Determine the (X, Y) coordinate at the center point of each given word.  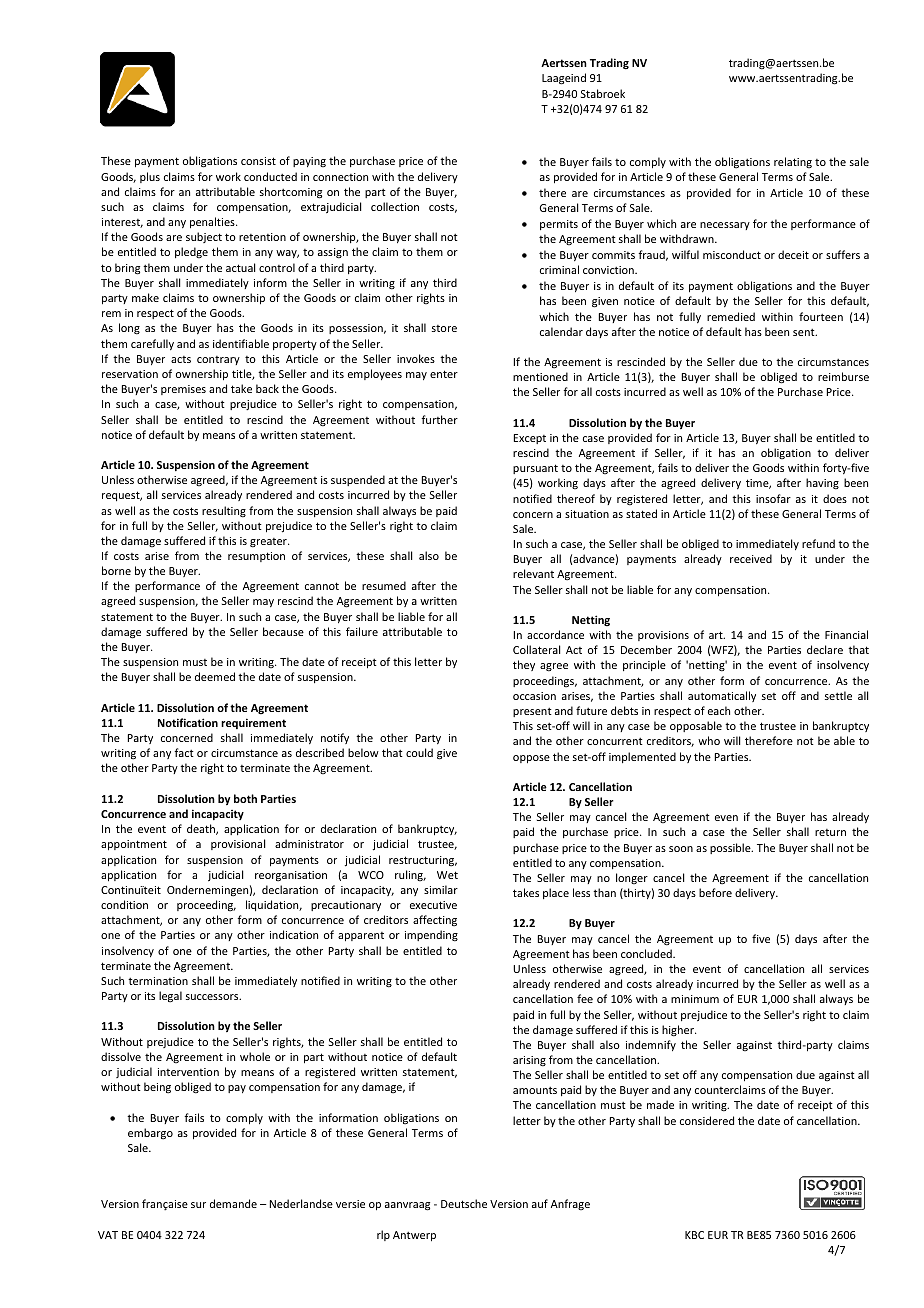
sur (198, 1205)
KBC (694, 1235)
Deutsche (464, 1203)
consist (258, 161)
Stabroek (603, 93)
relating (793, 162)
